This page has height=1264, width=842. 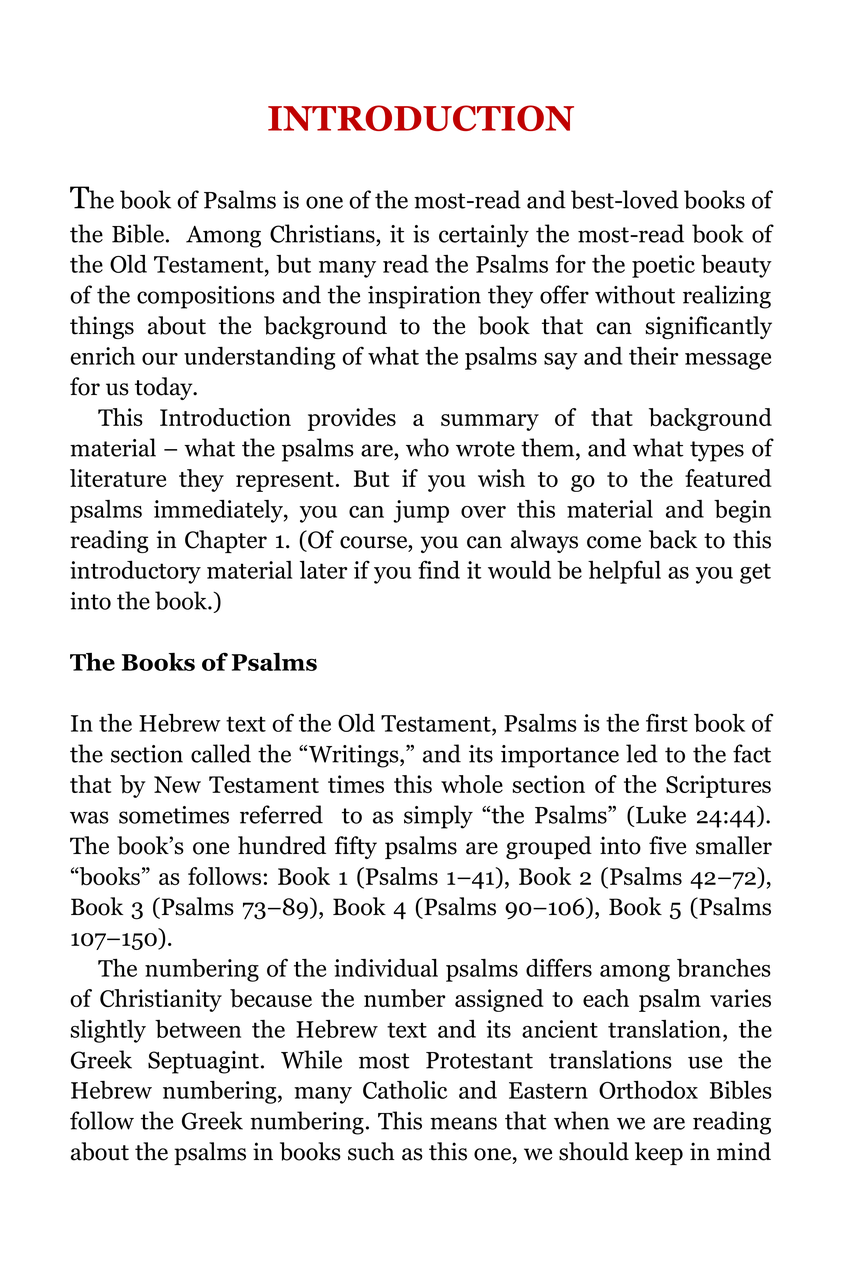 I want to click on keep, so click(x=659, y=1153).
